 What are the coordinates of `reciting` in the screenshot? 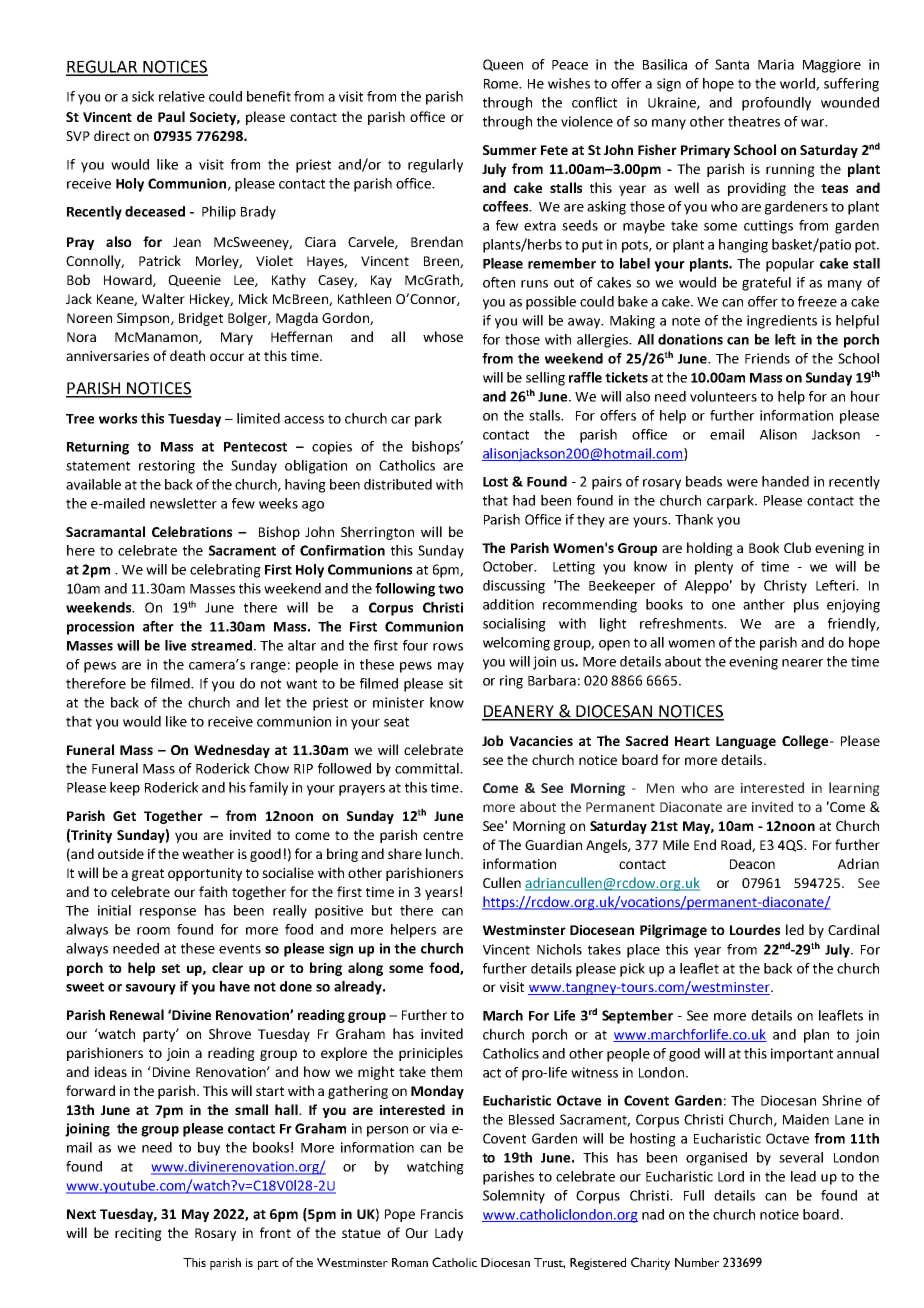 It's located at (138, 1234).
